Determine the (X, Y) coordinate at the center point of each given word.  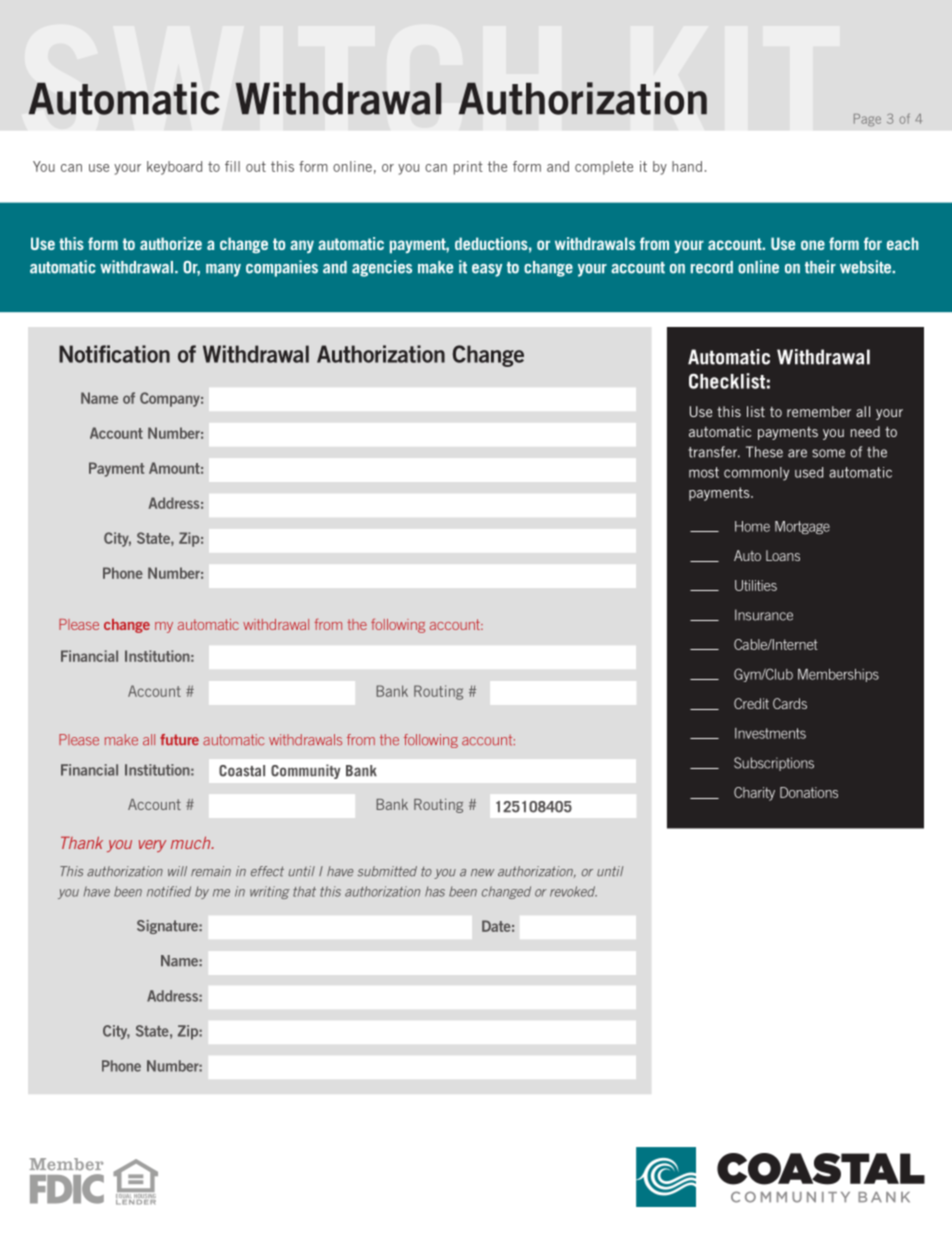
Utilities (756, 585)
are (797, 453)
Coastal (242, 771)
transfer (714, 452)
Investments (770, 733)
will (177, 871)
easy (487, 270)
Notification (114, 354)
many (223, 270)
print (468, 168)
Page (867, 120)
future (179, 740)
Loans (783, 555)
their (820, 267)
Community (306, 771)
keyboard (174, 168)
